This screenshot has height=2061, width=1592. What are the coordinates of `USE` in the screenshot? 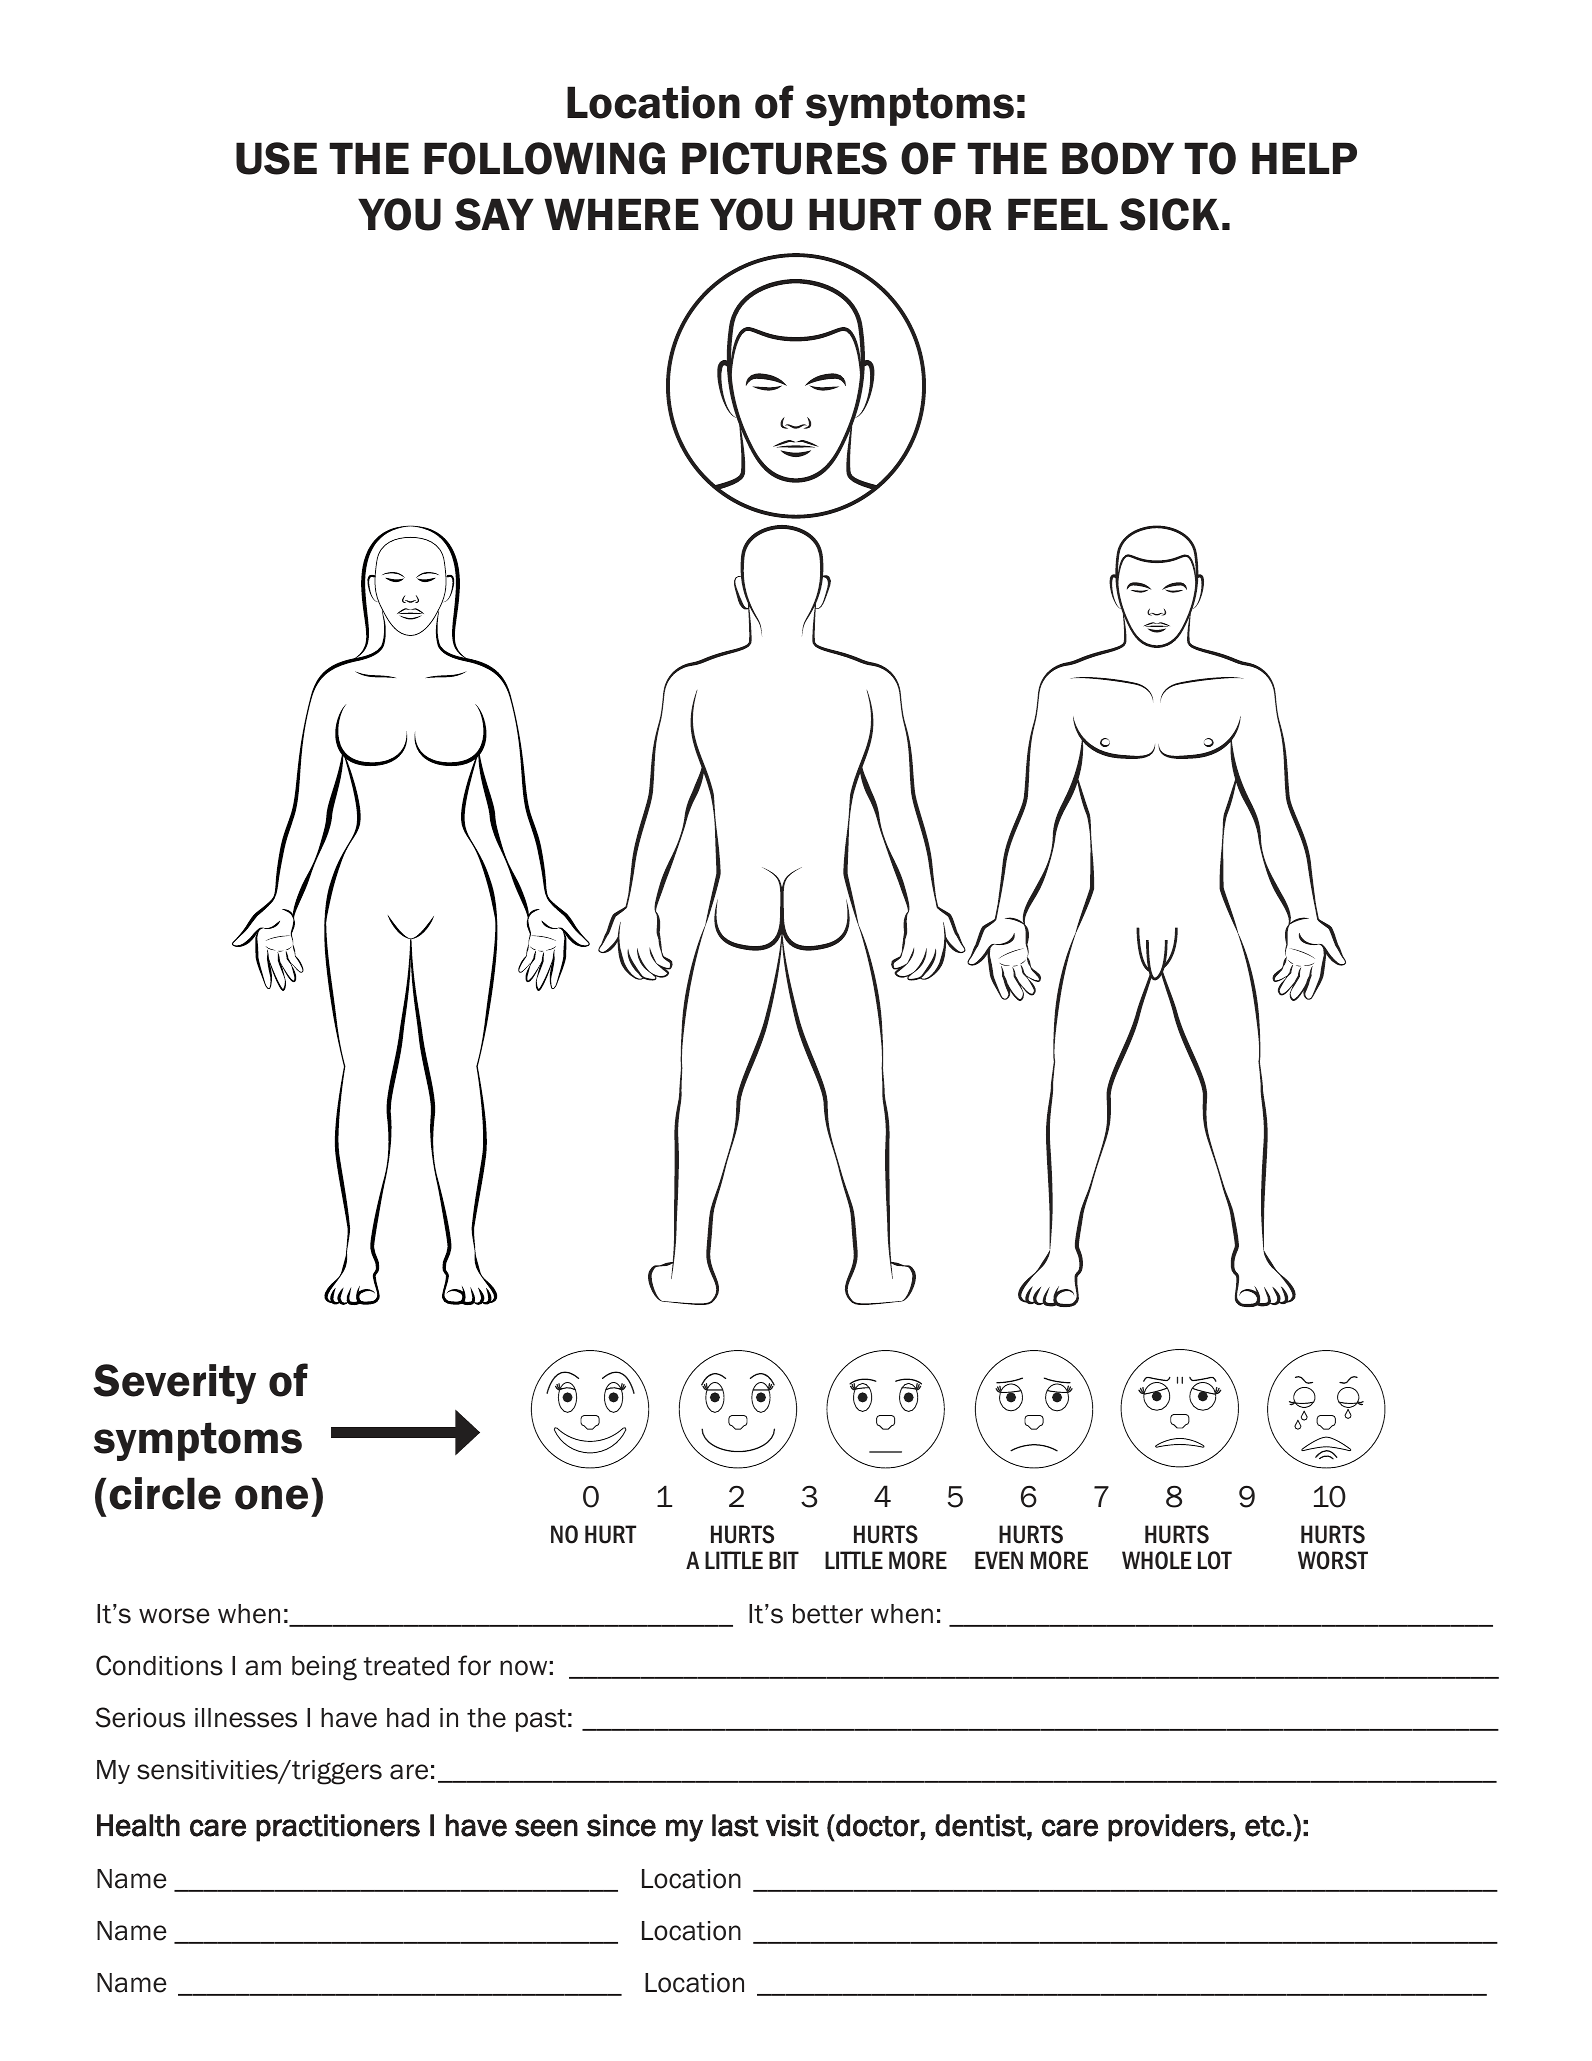 It's located at (276, 158).
